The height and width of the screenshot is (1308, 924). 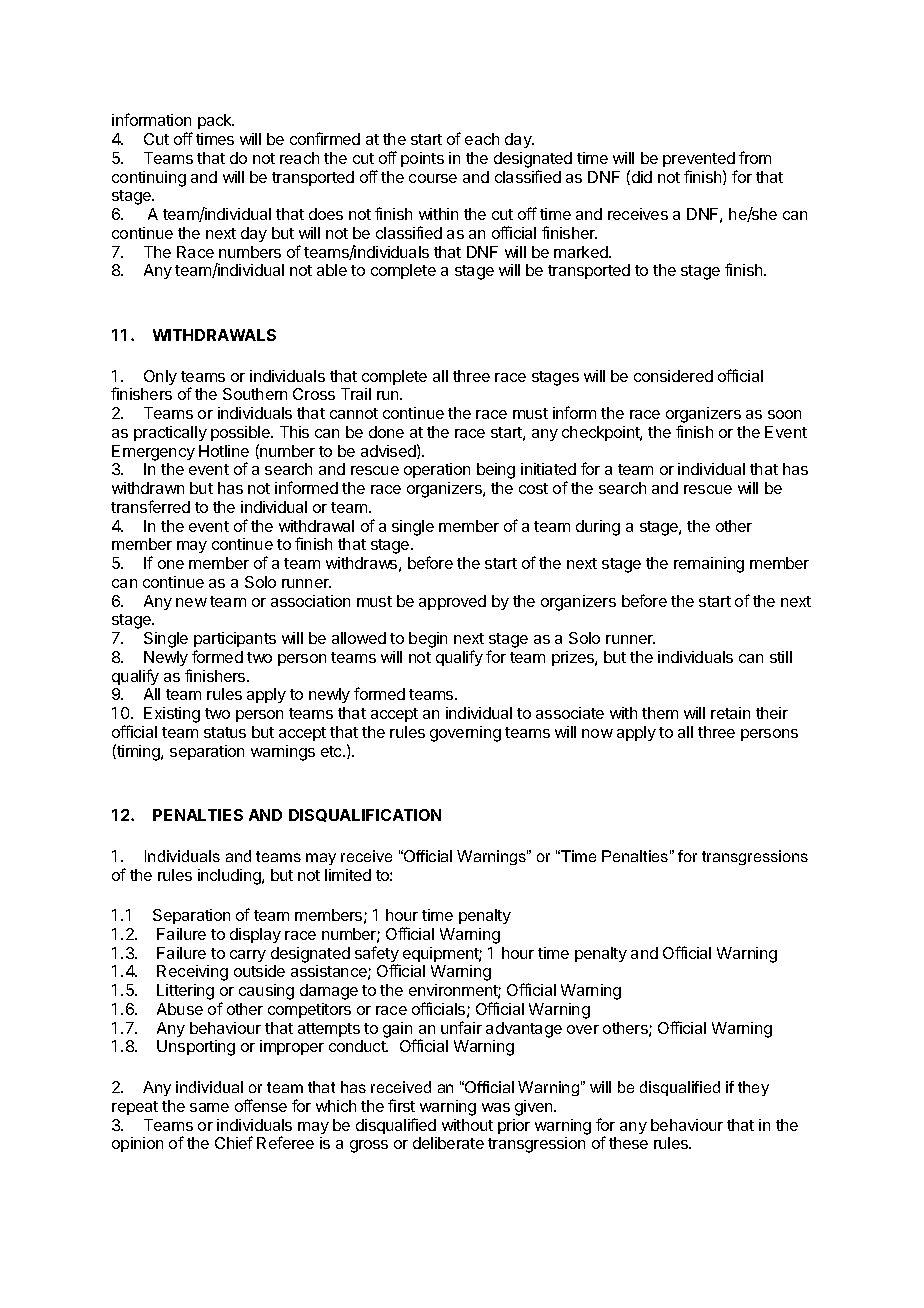 What do you see at coordinates (216, 121) in the screenshot?
I see `pack` at bounding box center [216, 121].
